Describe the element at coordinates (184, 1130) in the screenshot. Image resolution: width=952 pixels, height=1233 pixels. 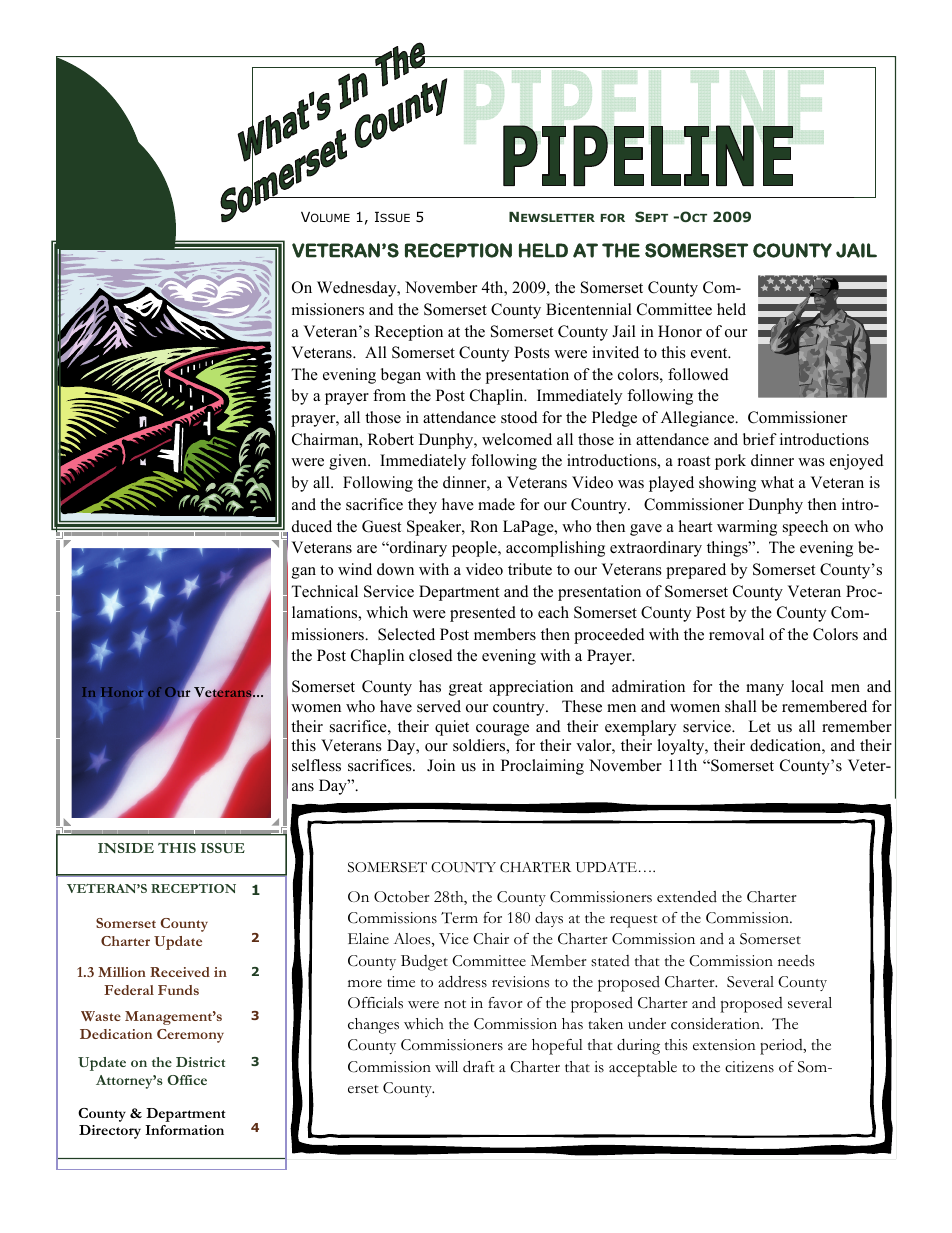
I see `Information` at that location.
